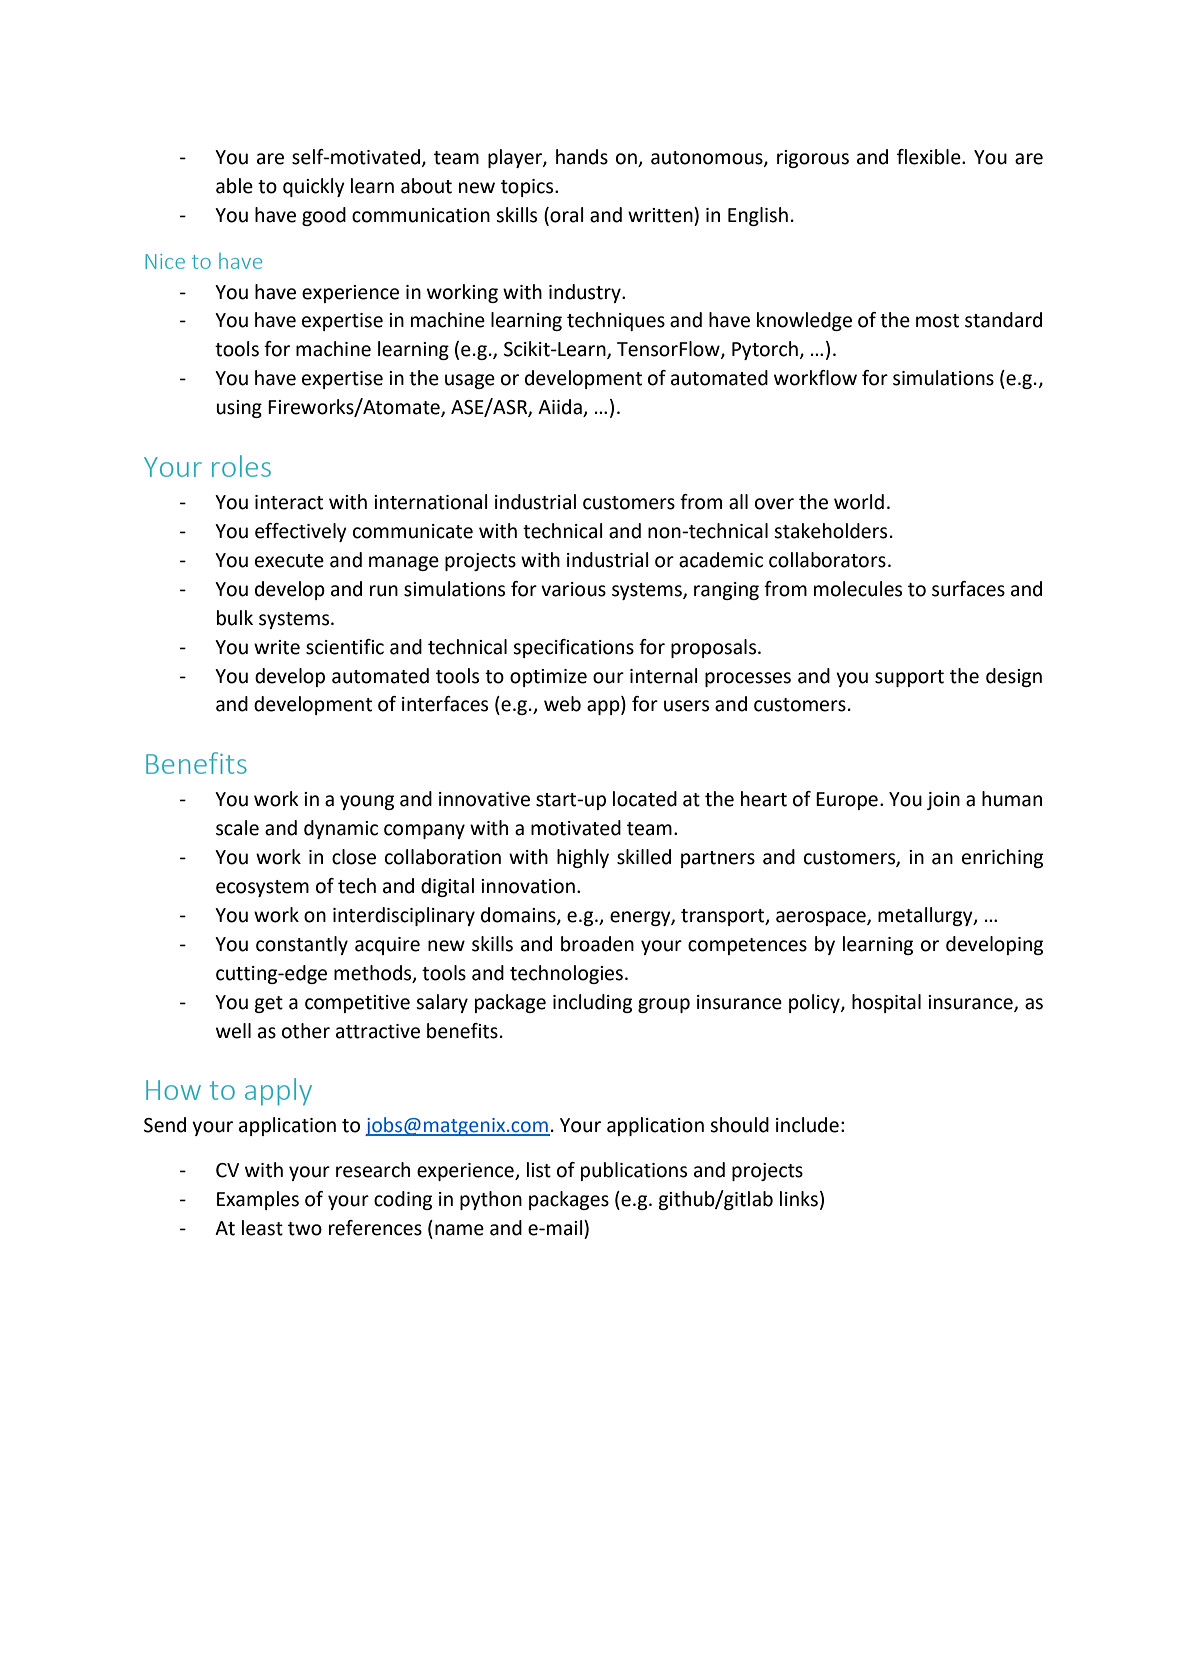 This image has width=1187, height=1679. Describe the element at coordinates (234, 186) in the image. I see `able` at that location.
